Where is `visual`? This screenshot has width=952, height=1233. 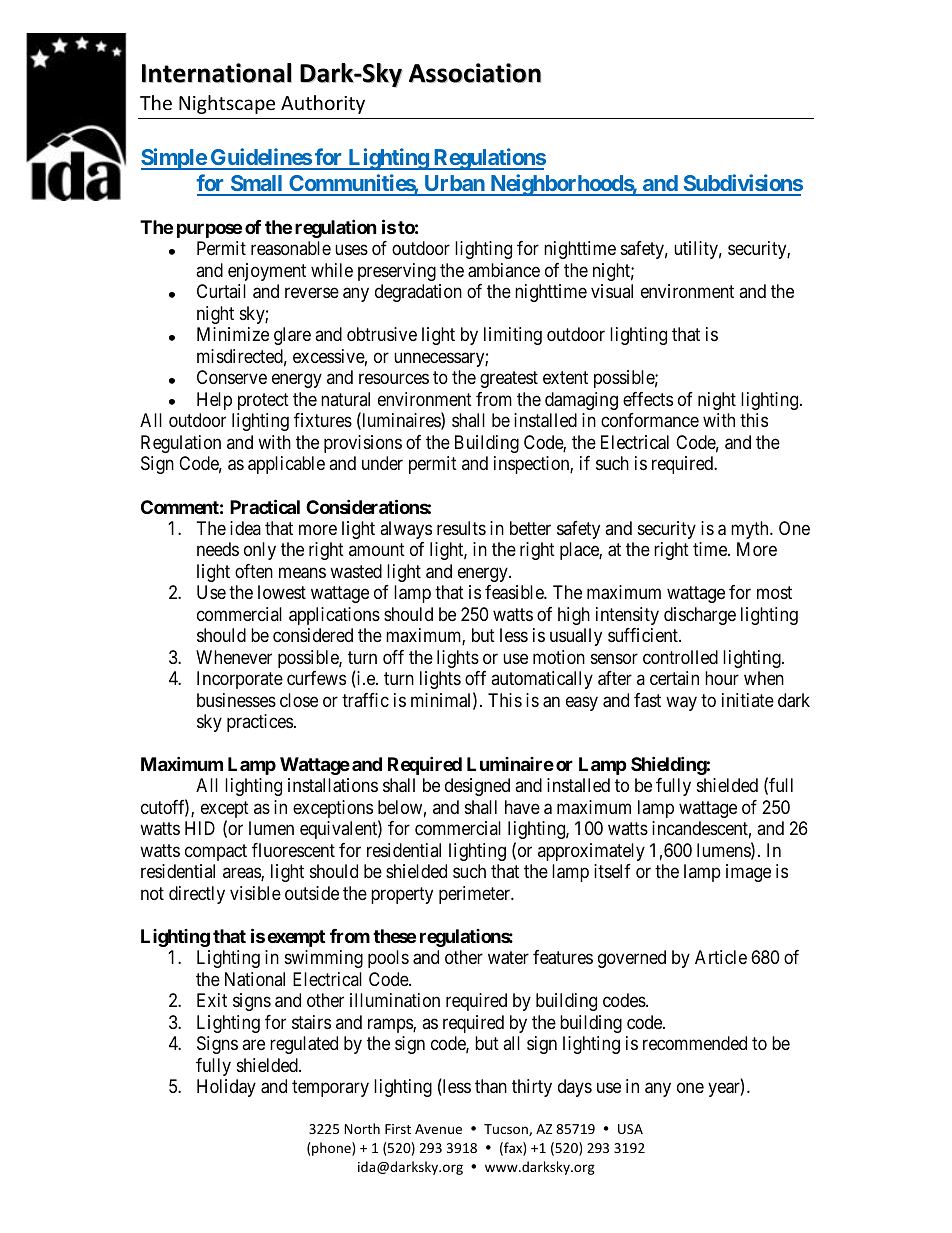
visual is located at coordinates (612, 291).
